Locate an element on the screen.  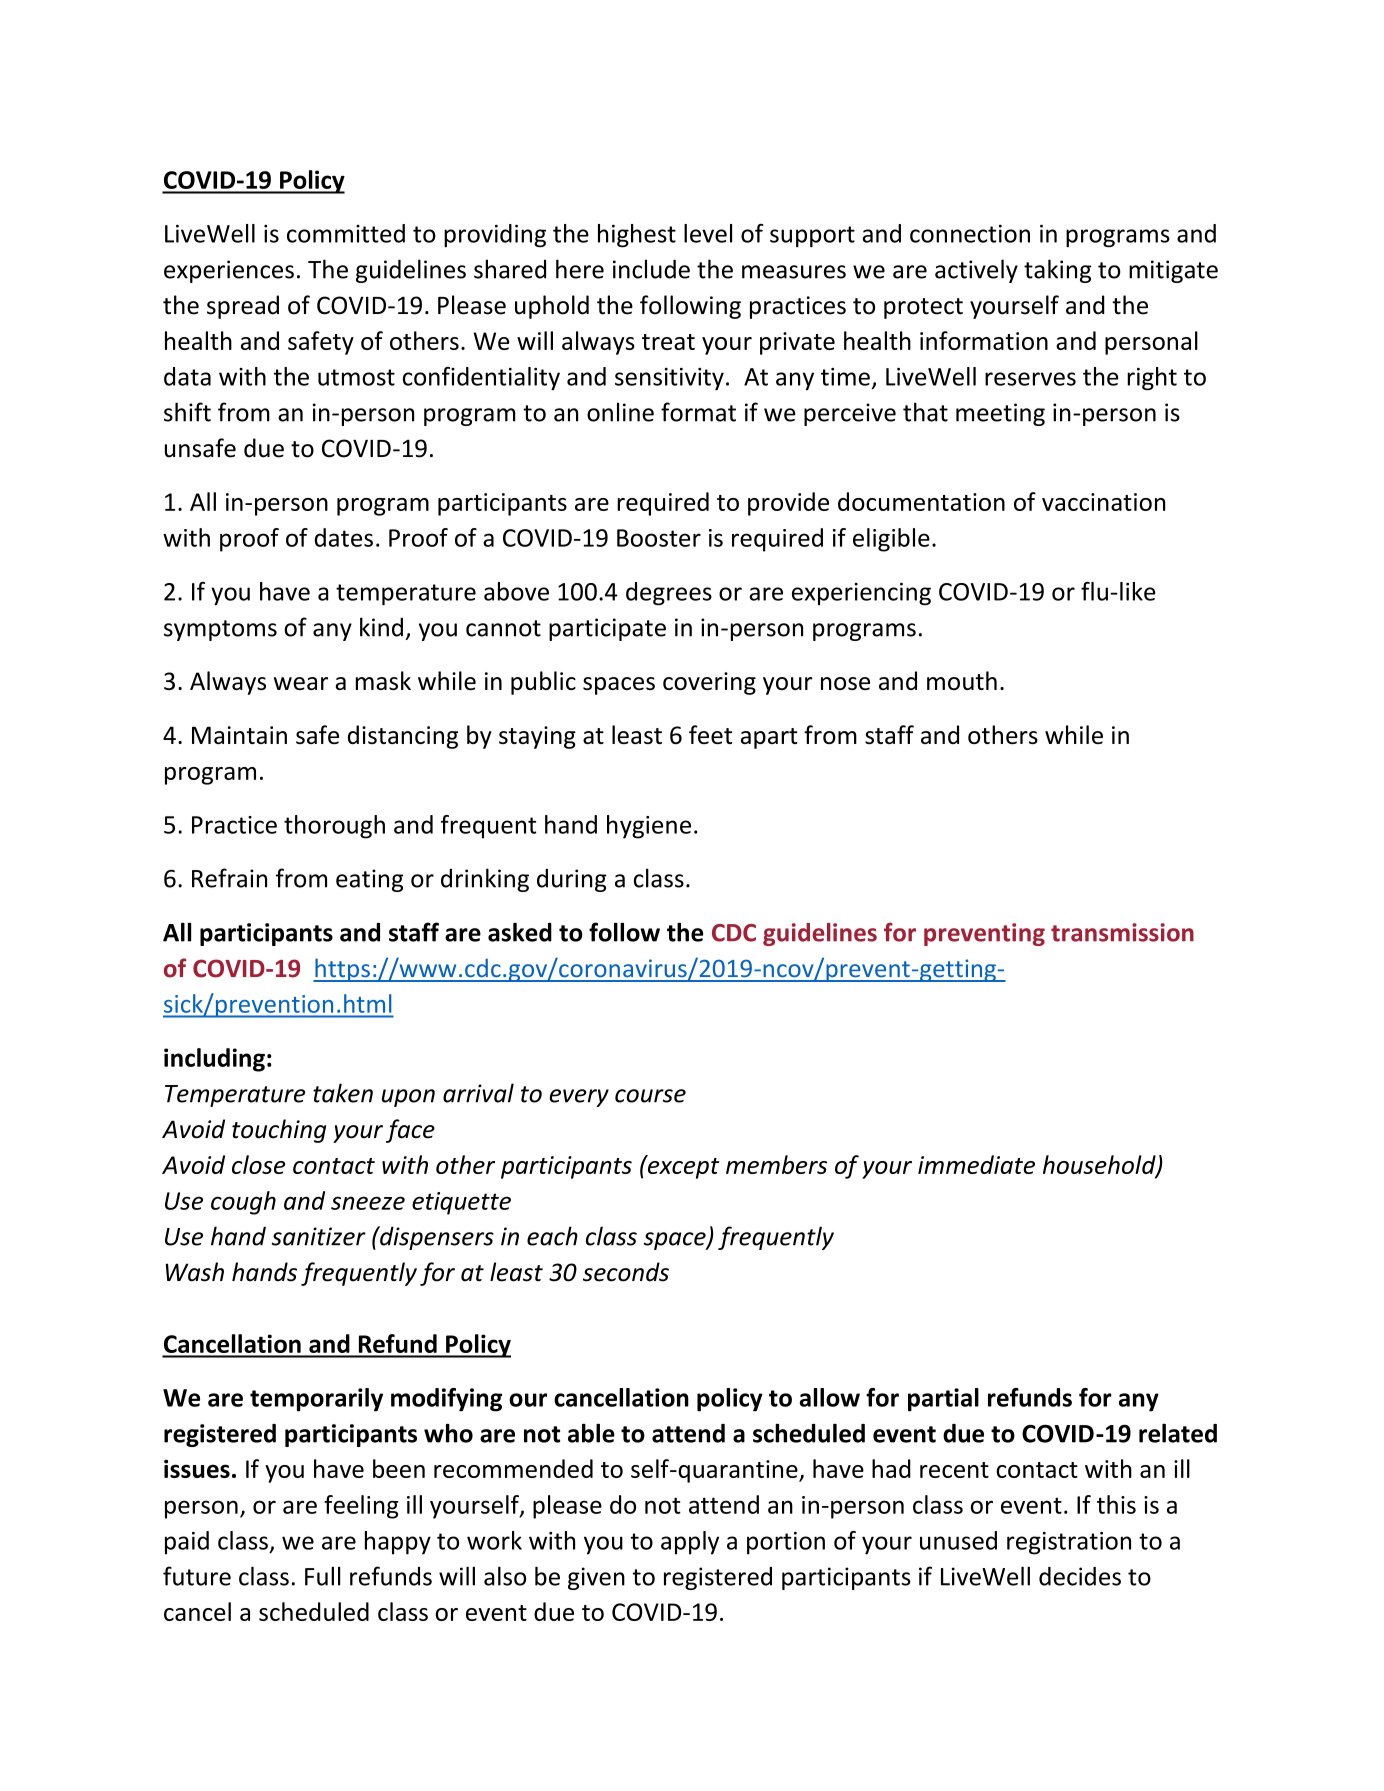
touching is located at coordinates (279, 1131).
